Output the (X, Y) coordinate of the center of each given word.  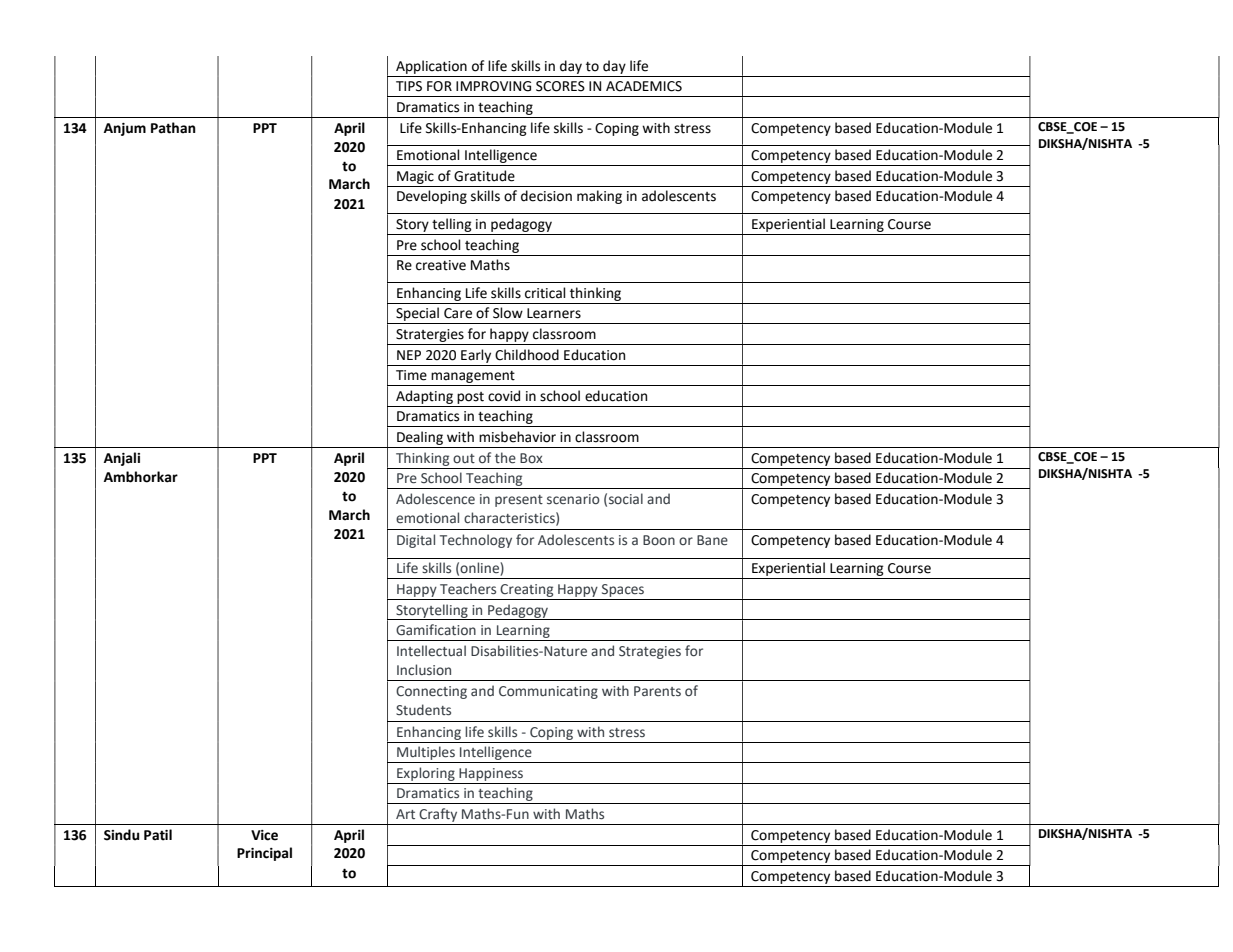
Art (405, 814)
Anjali (122, 459)
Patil (158, 835)
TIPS (409, 86)
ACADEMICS (644, 86)
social (626, 498)
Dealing (420, 438)
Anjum (125, 129)
